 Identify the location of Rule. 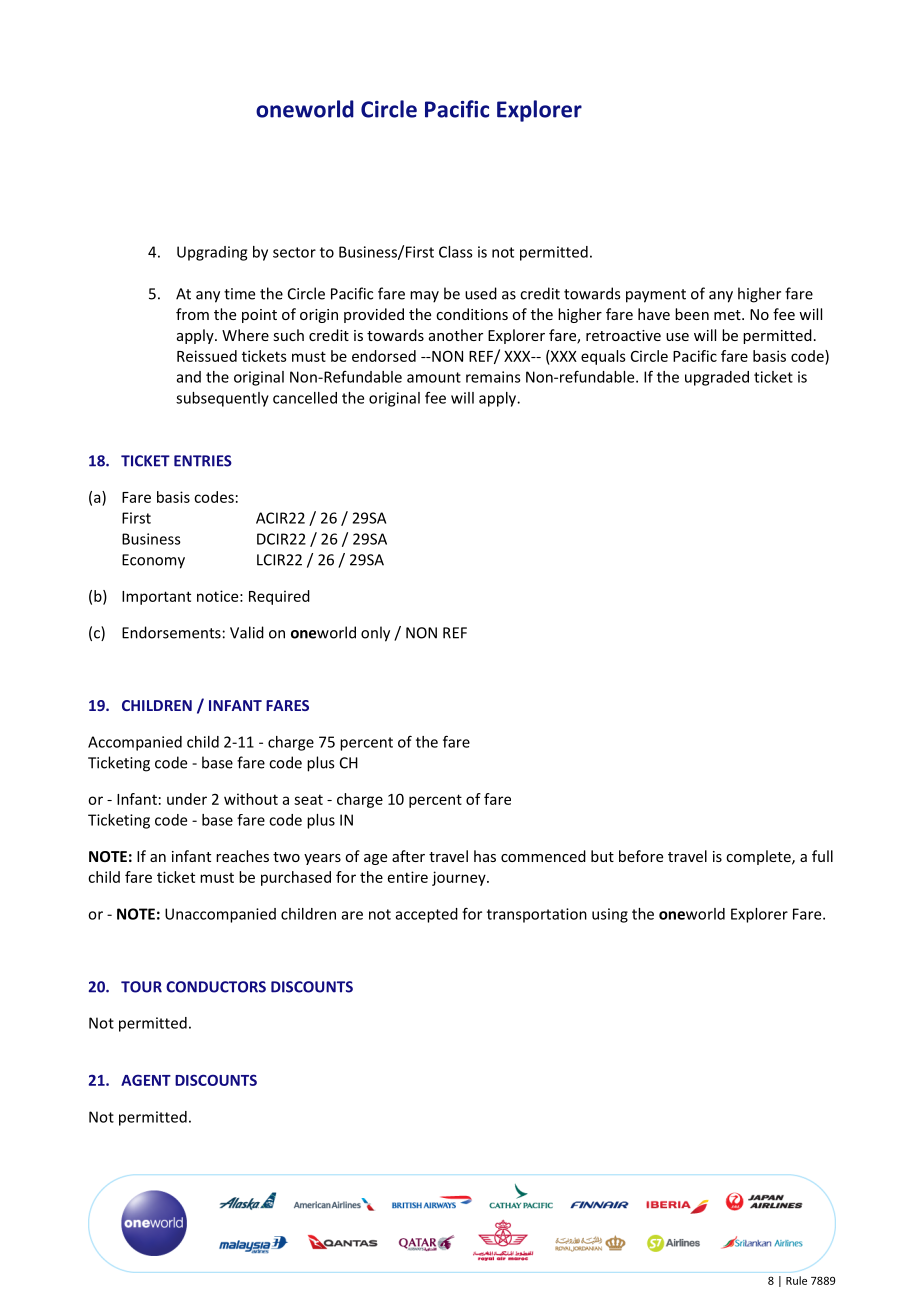
(796, 1280).
